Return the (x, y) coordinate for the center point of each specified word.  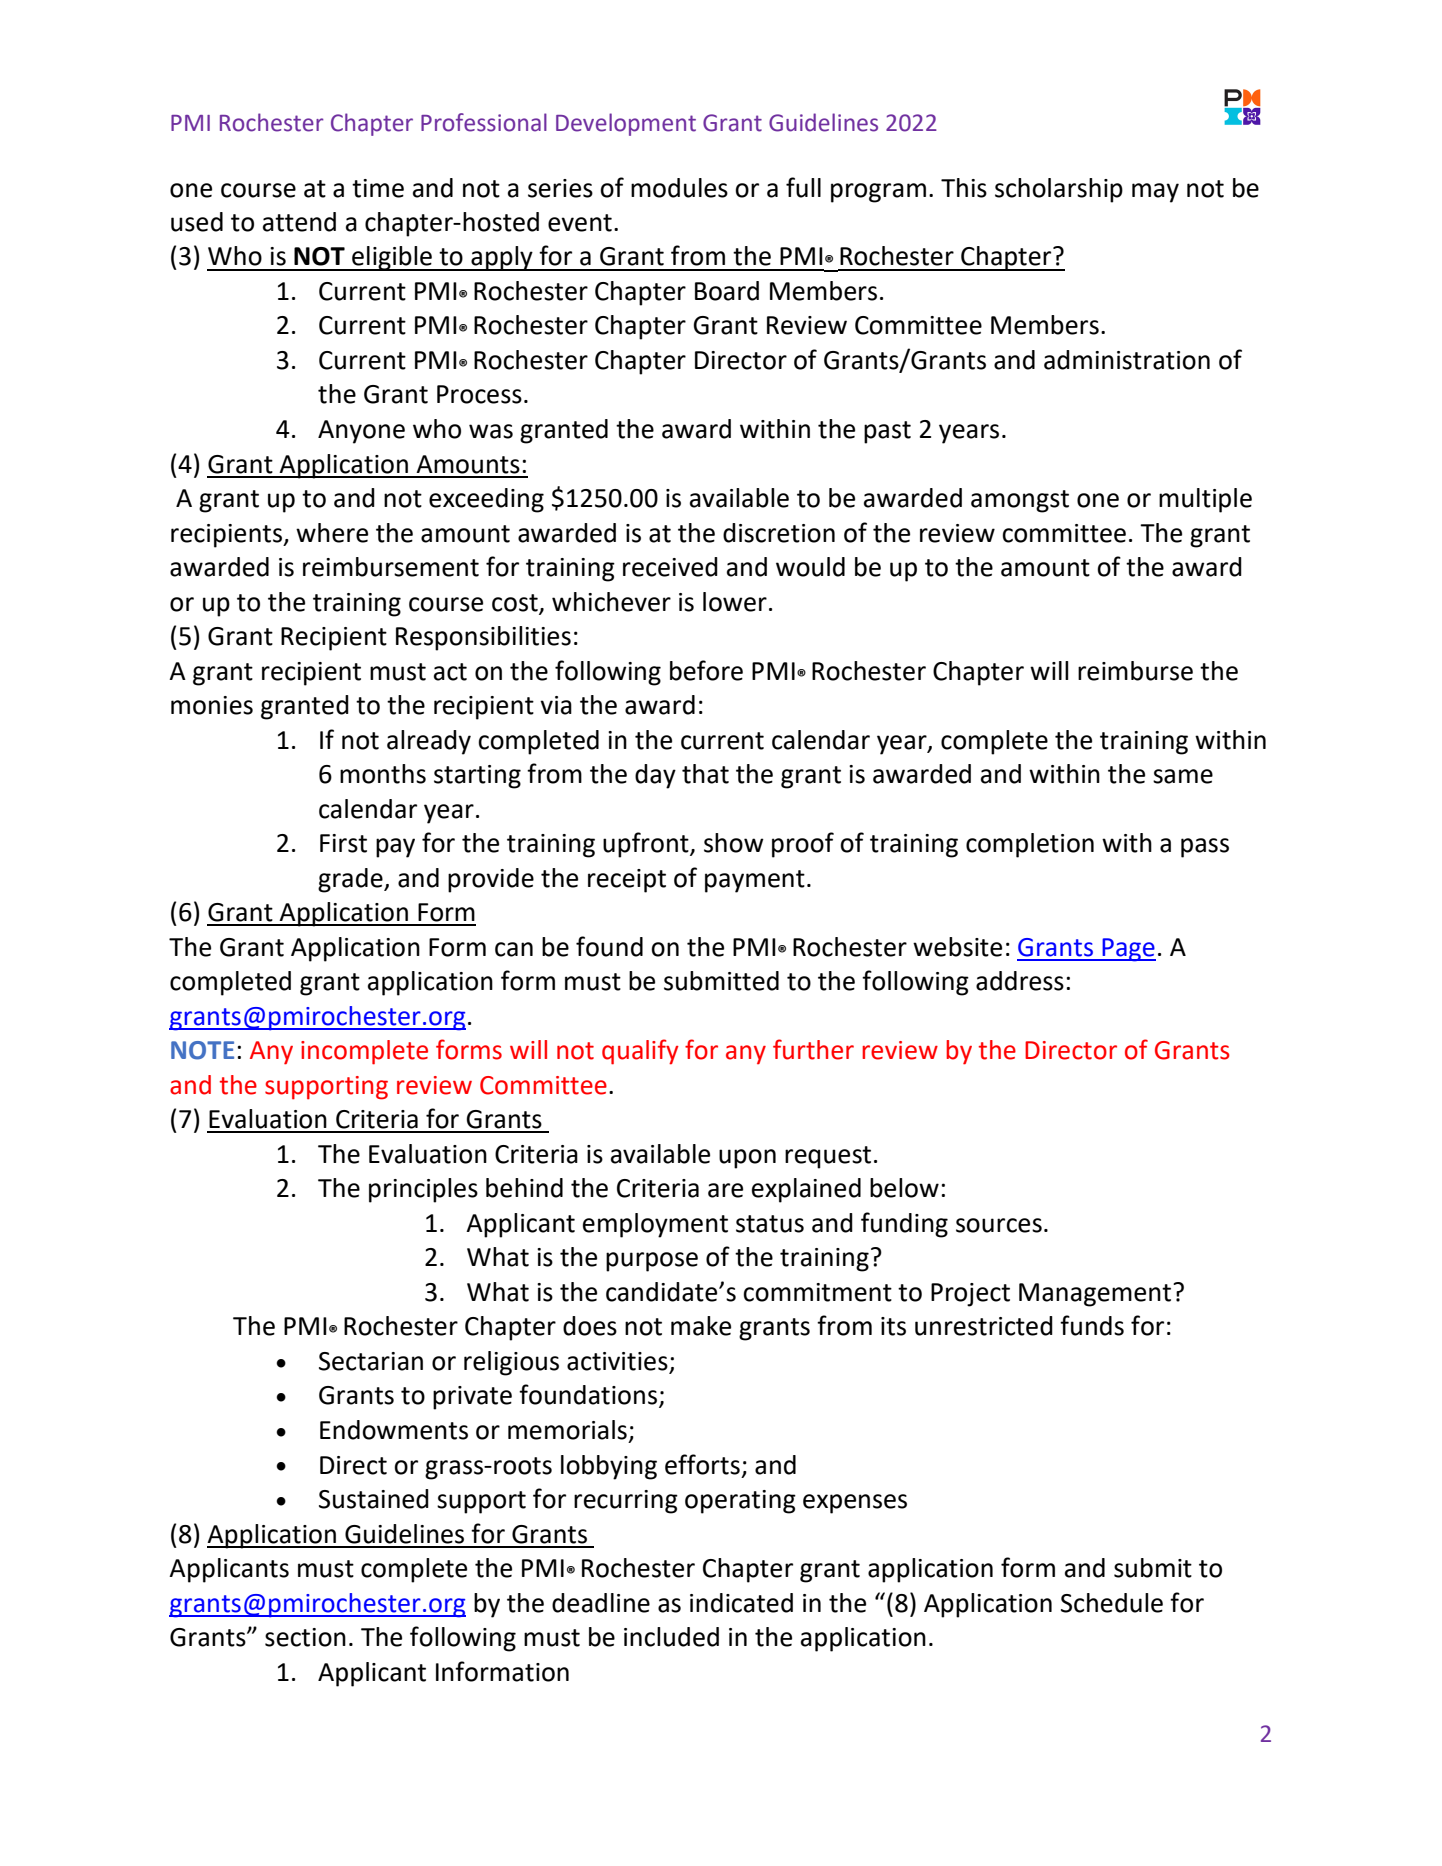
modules (679, 188)
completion (1030, 845)
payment (755, 881)
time (378, 188)
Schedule (1112, 1603)
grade (351, 880)
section (305, 1637)
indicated (741, 1603)
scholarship (1059, 190)
